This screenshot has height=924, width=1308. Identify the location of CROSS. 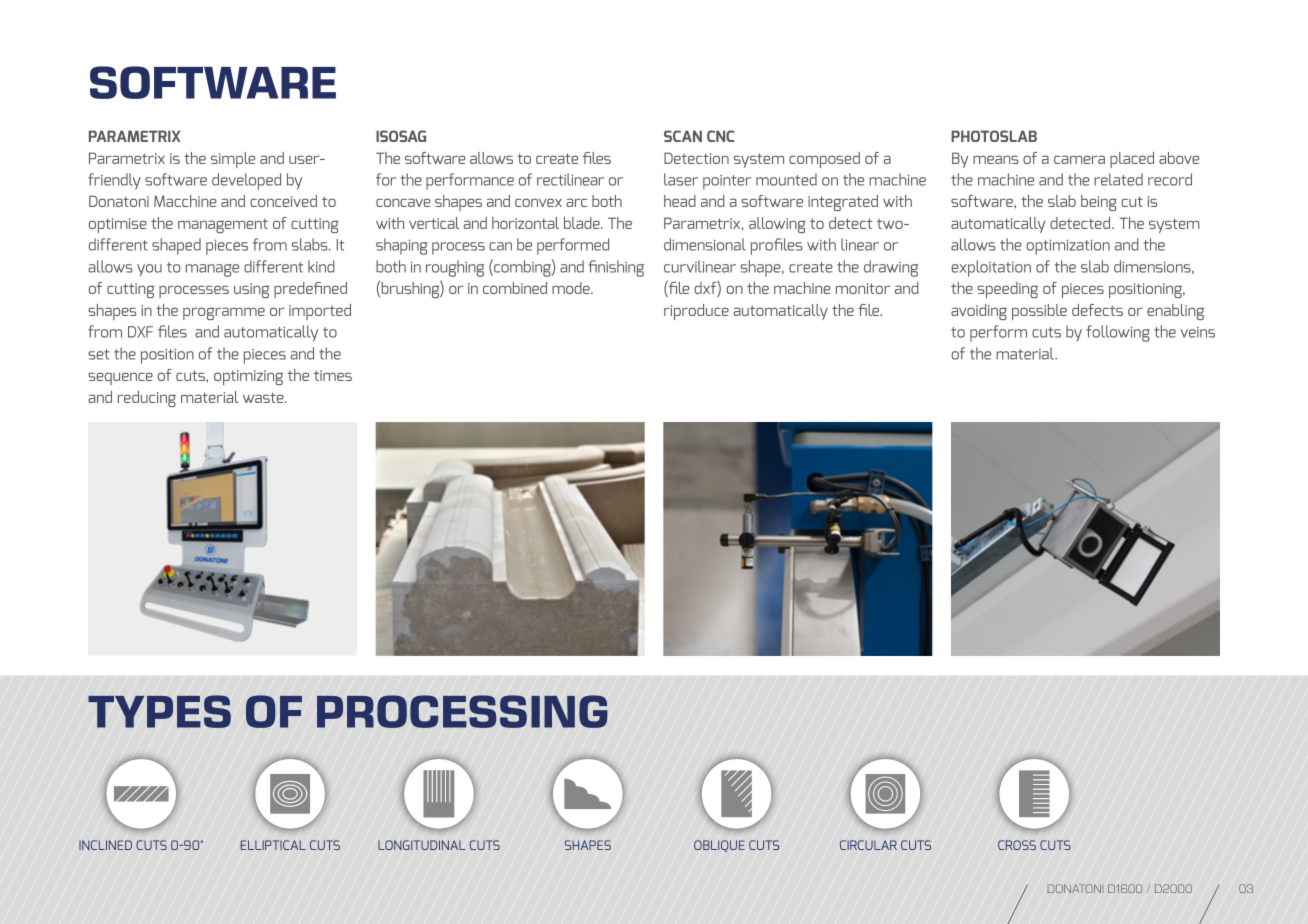
(1017, 845).
